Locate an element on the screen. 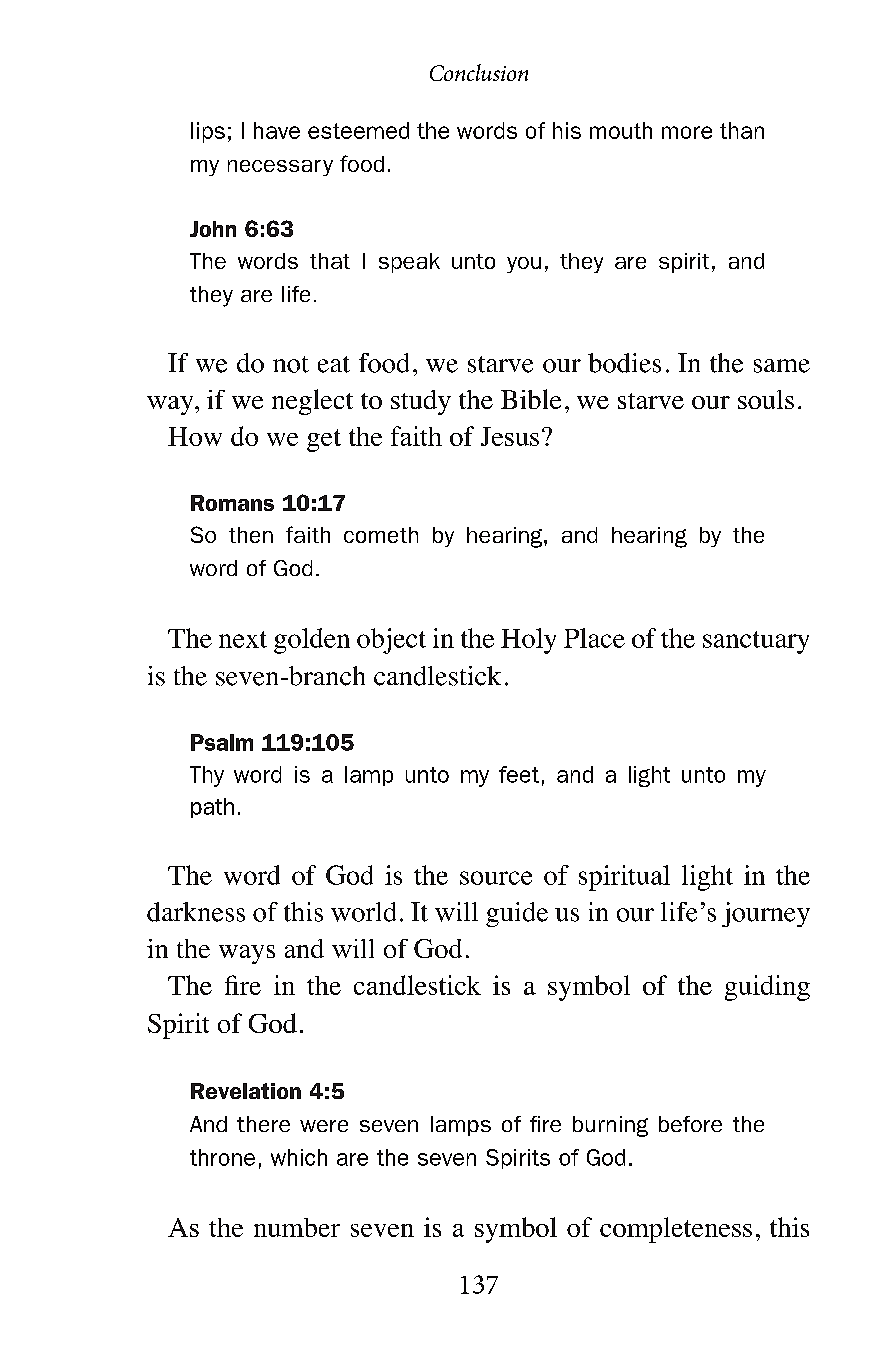  souls is located at coordinates (766, 399).
